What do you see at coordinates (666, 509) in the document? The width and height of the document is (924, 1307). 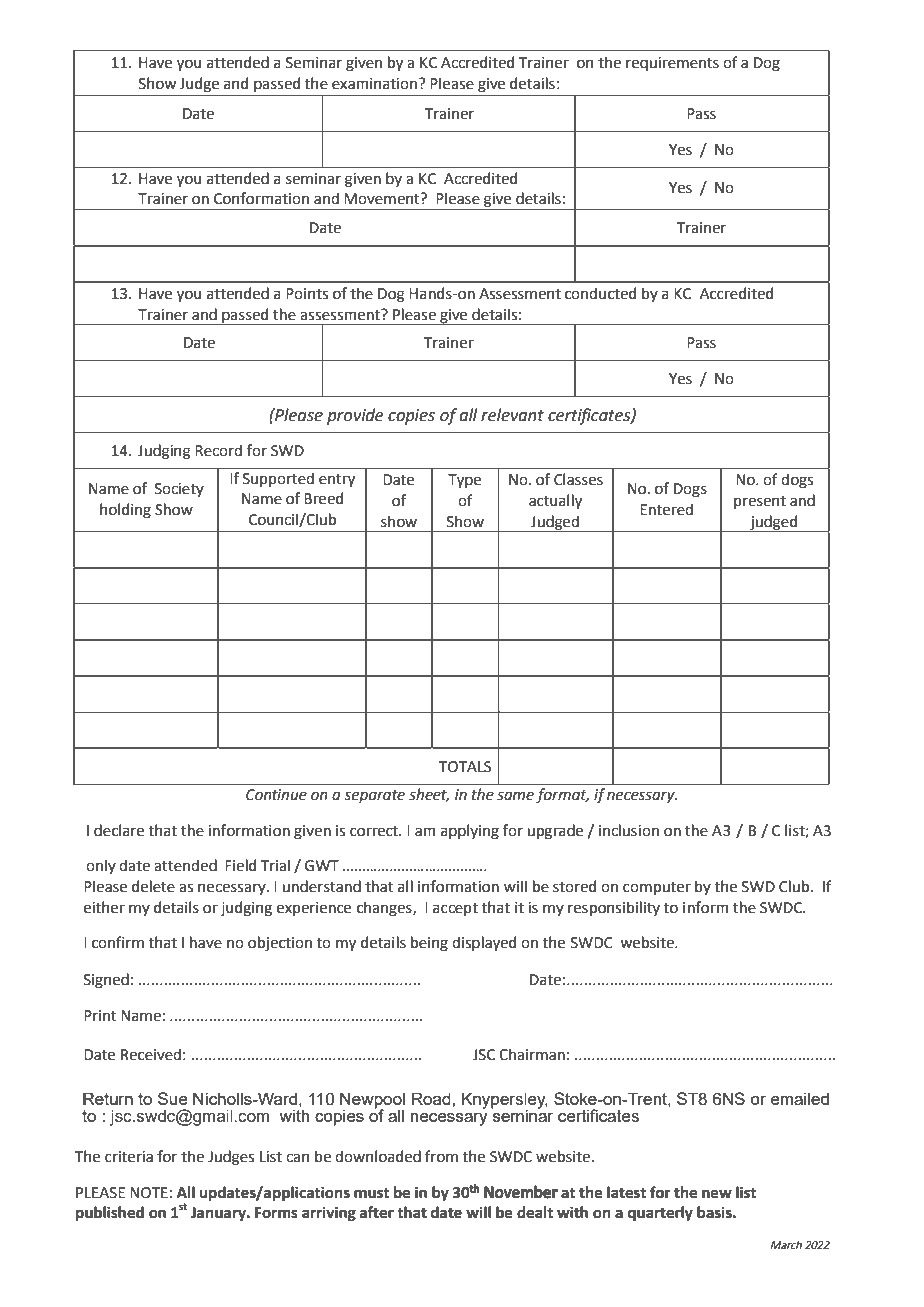 I see `Entered` at bounding box center [666, 509].
